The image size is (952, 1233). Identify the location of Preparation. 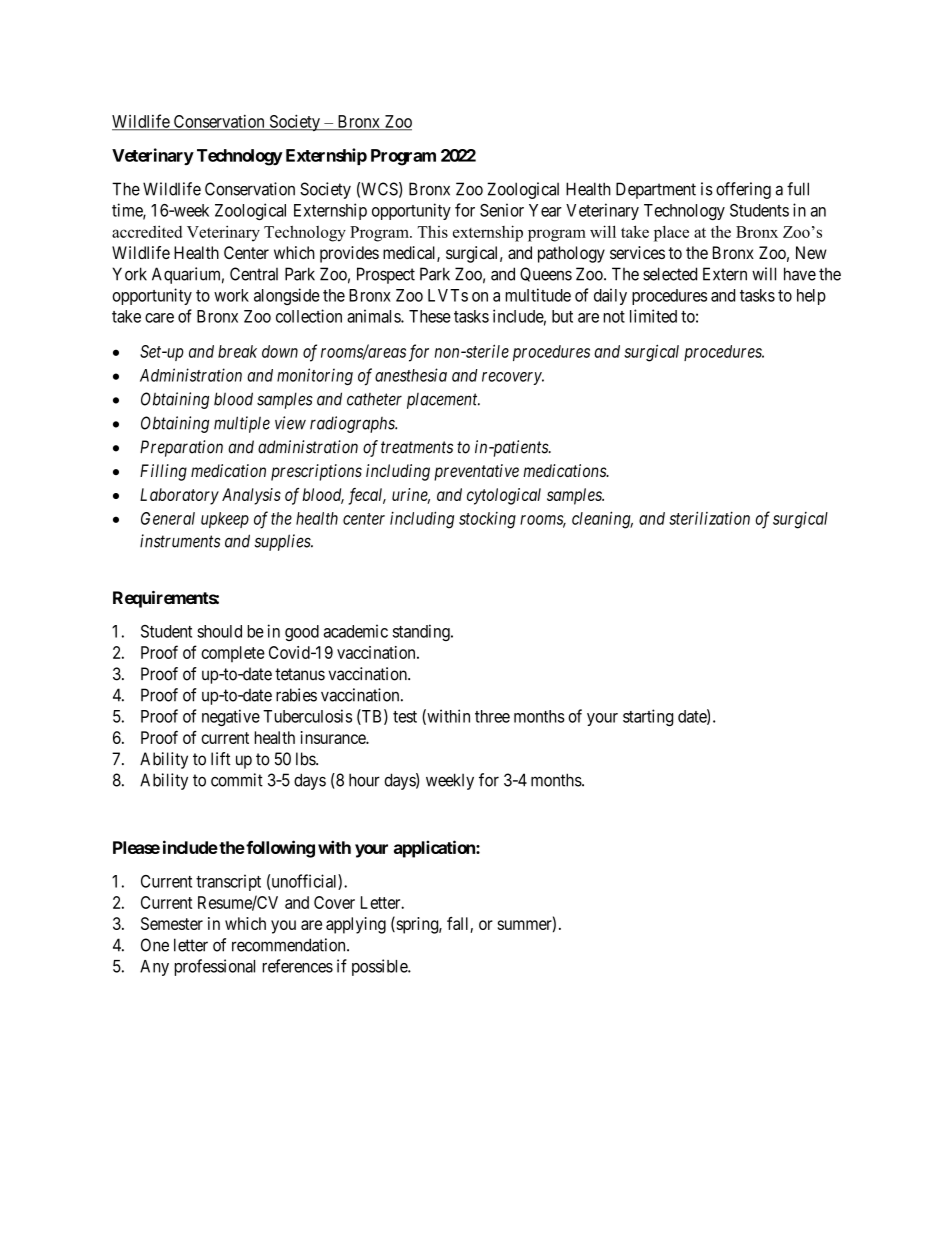
(181, 448).
